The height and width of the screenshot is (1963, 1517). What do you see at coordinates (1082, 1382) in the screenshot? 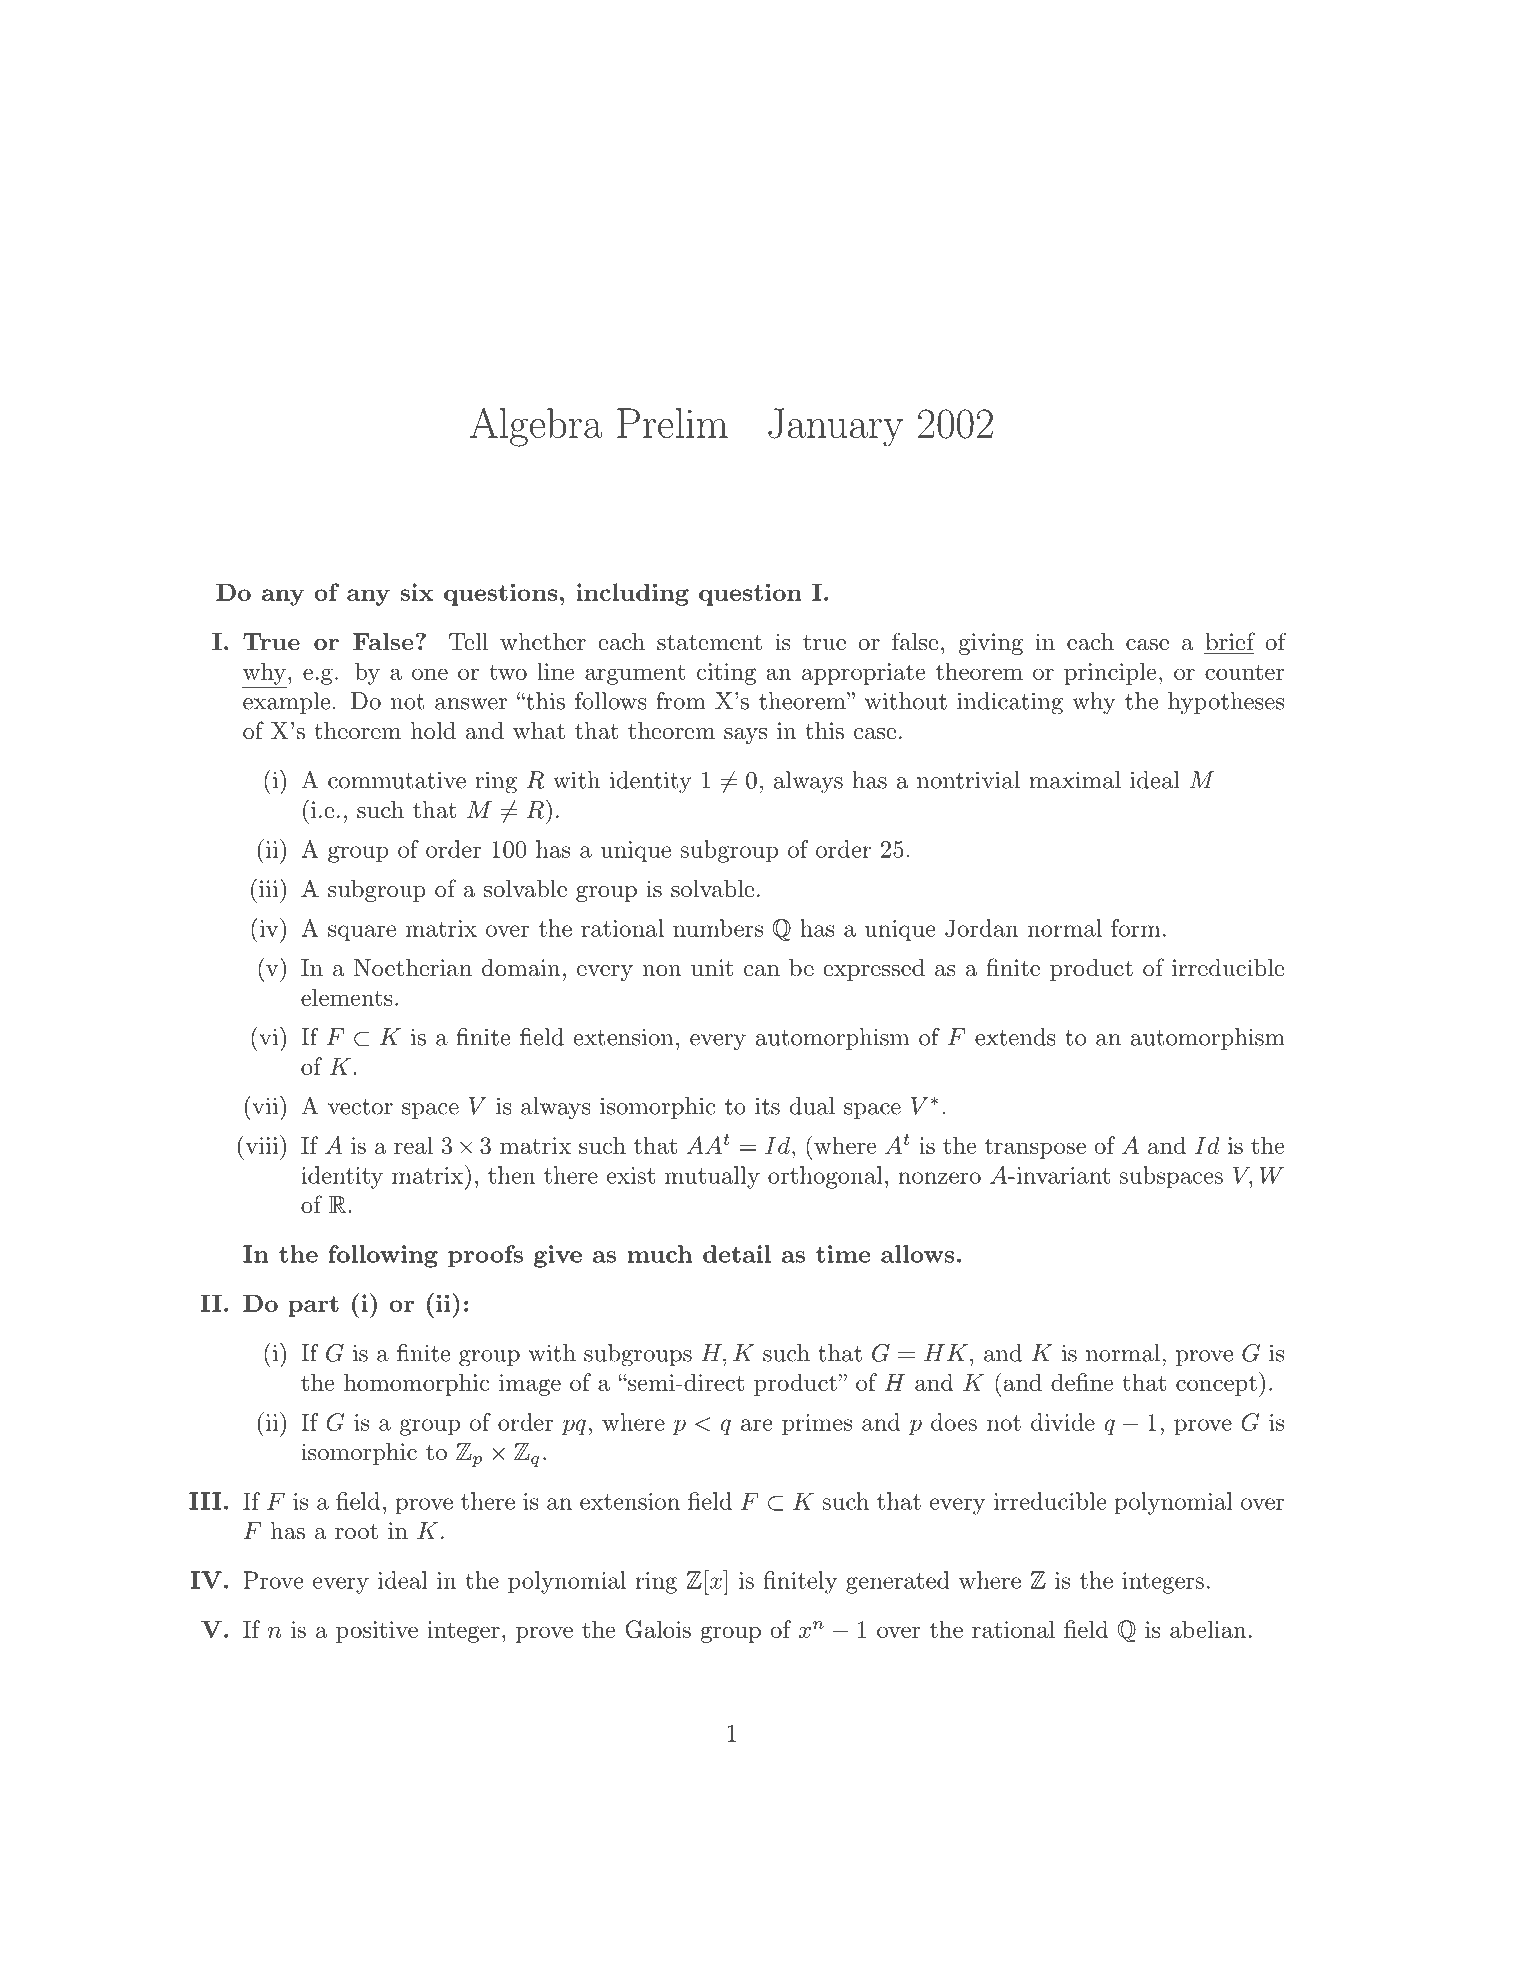
I see `define` at bounding box center [1082, 1382].
